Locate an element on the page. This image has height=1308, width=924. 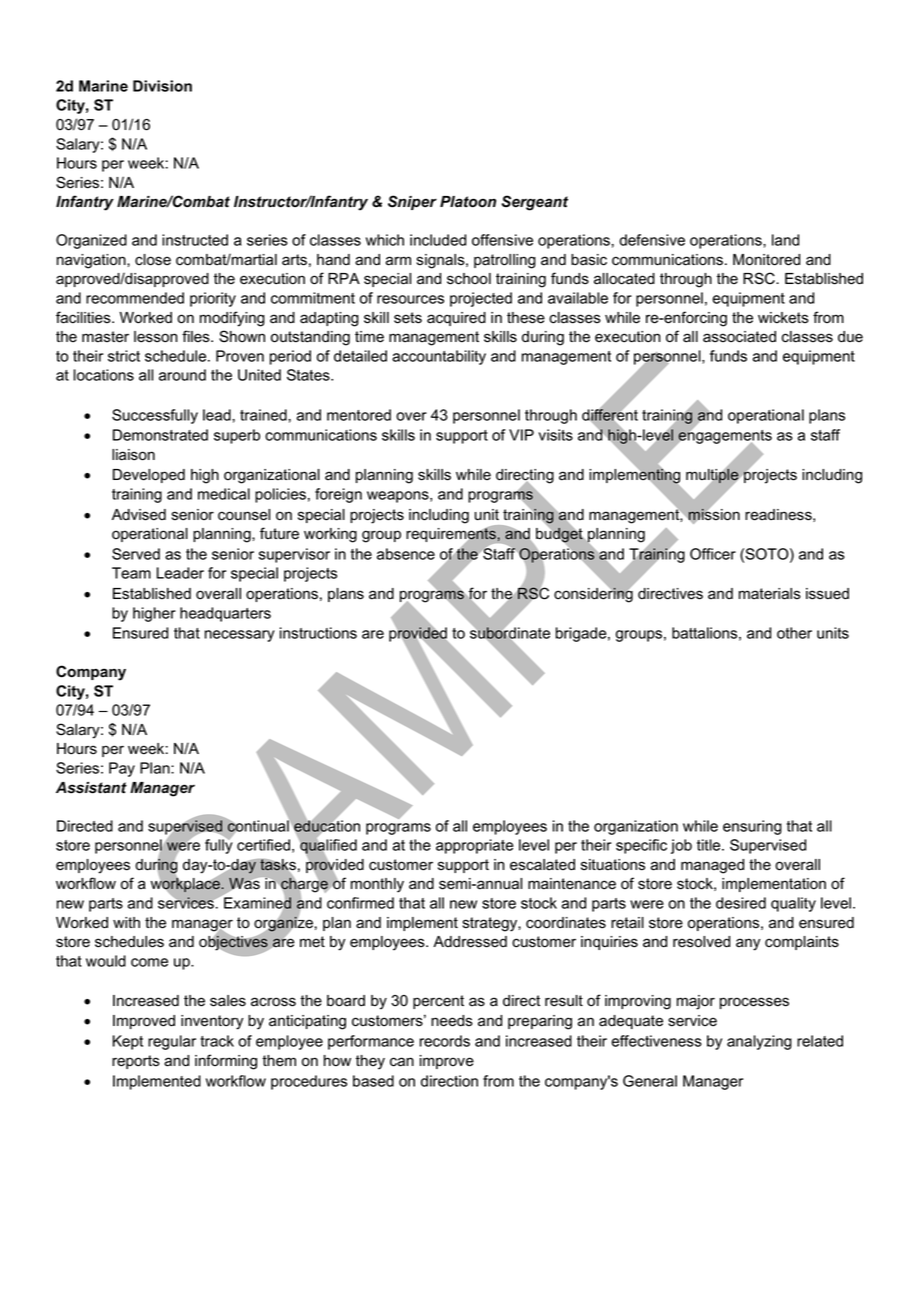
appropriate is located at coordinates (474, 846).
